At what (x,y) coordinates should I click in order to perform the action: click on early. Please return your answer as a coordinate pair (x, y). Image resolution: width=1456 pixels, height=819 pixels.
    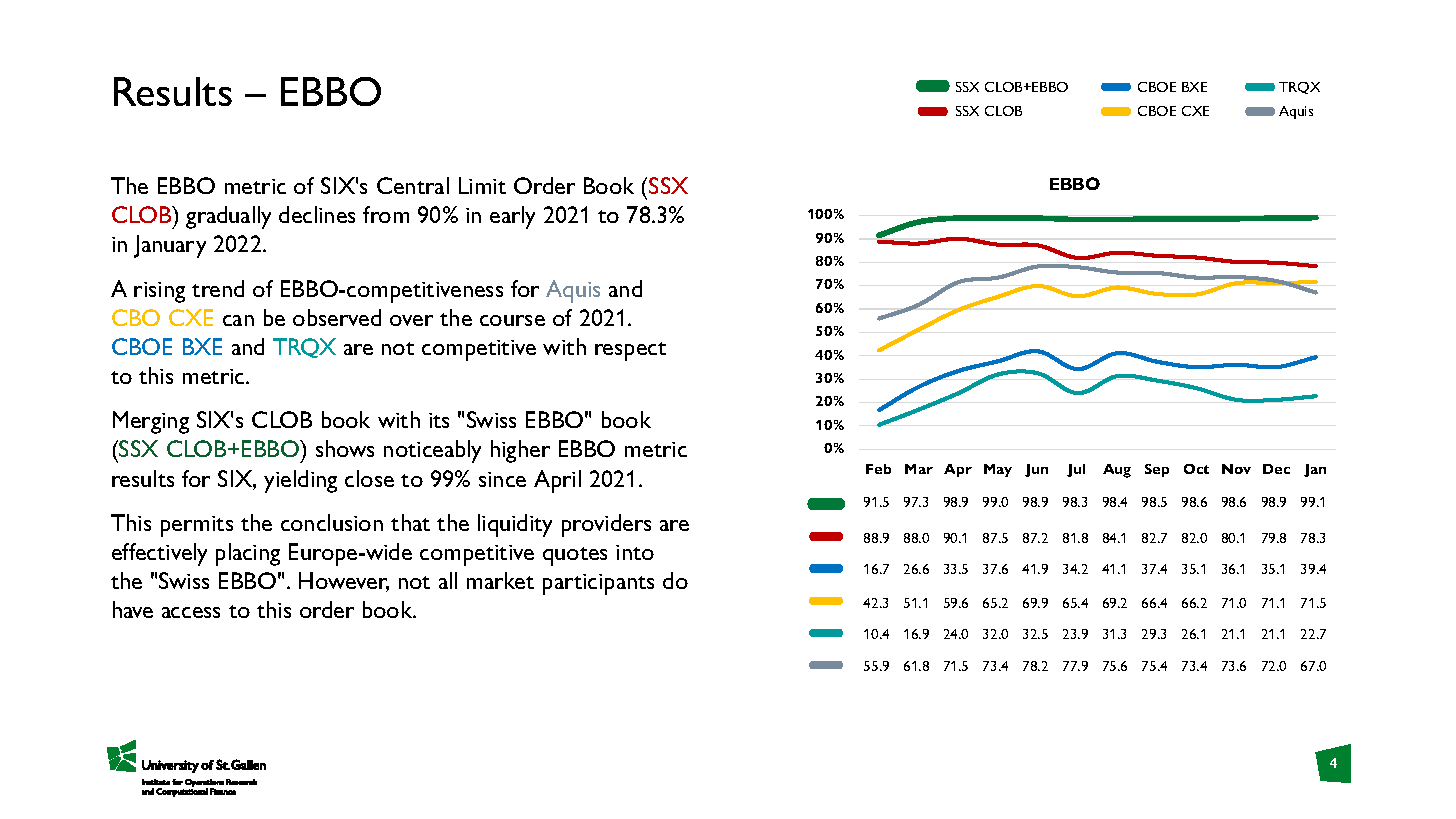
    Looking at the image, I should click on (512, 217).
